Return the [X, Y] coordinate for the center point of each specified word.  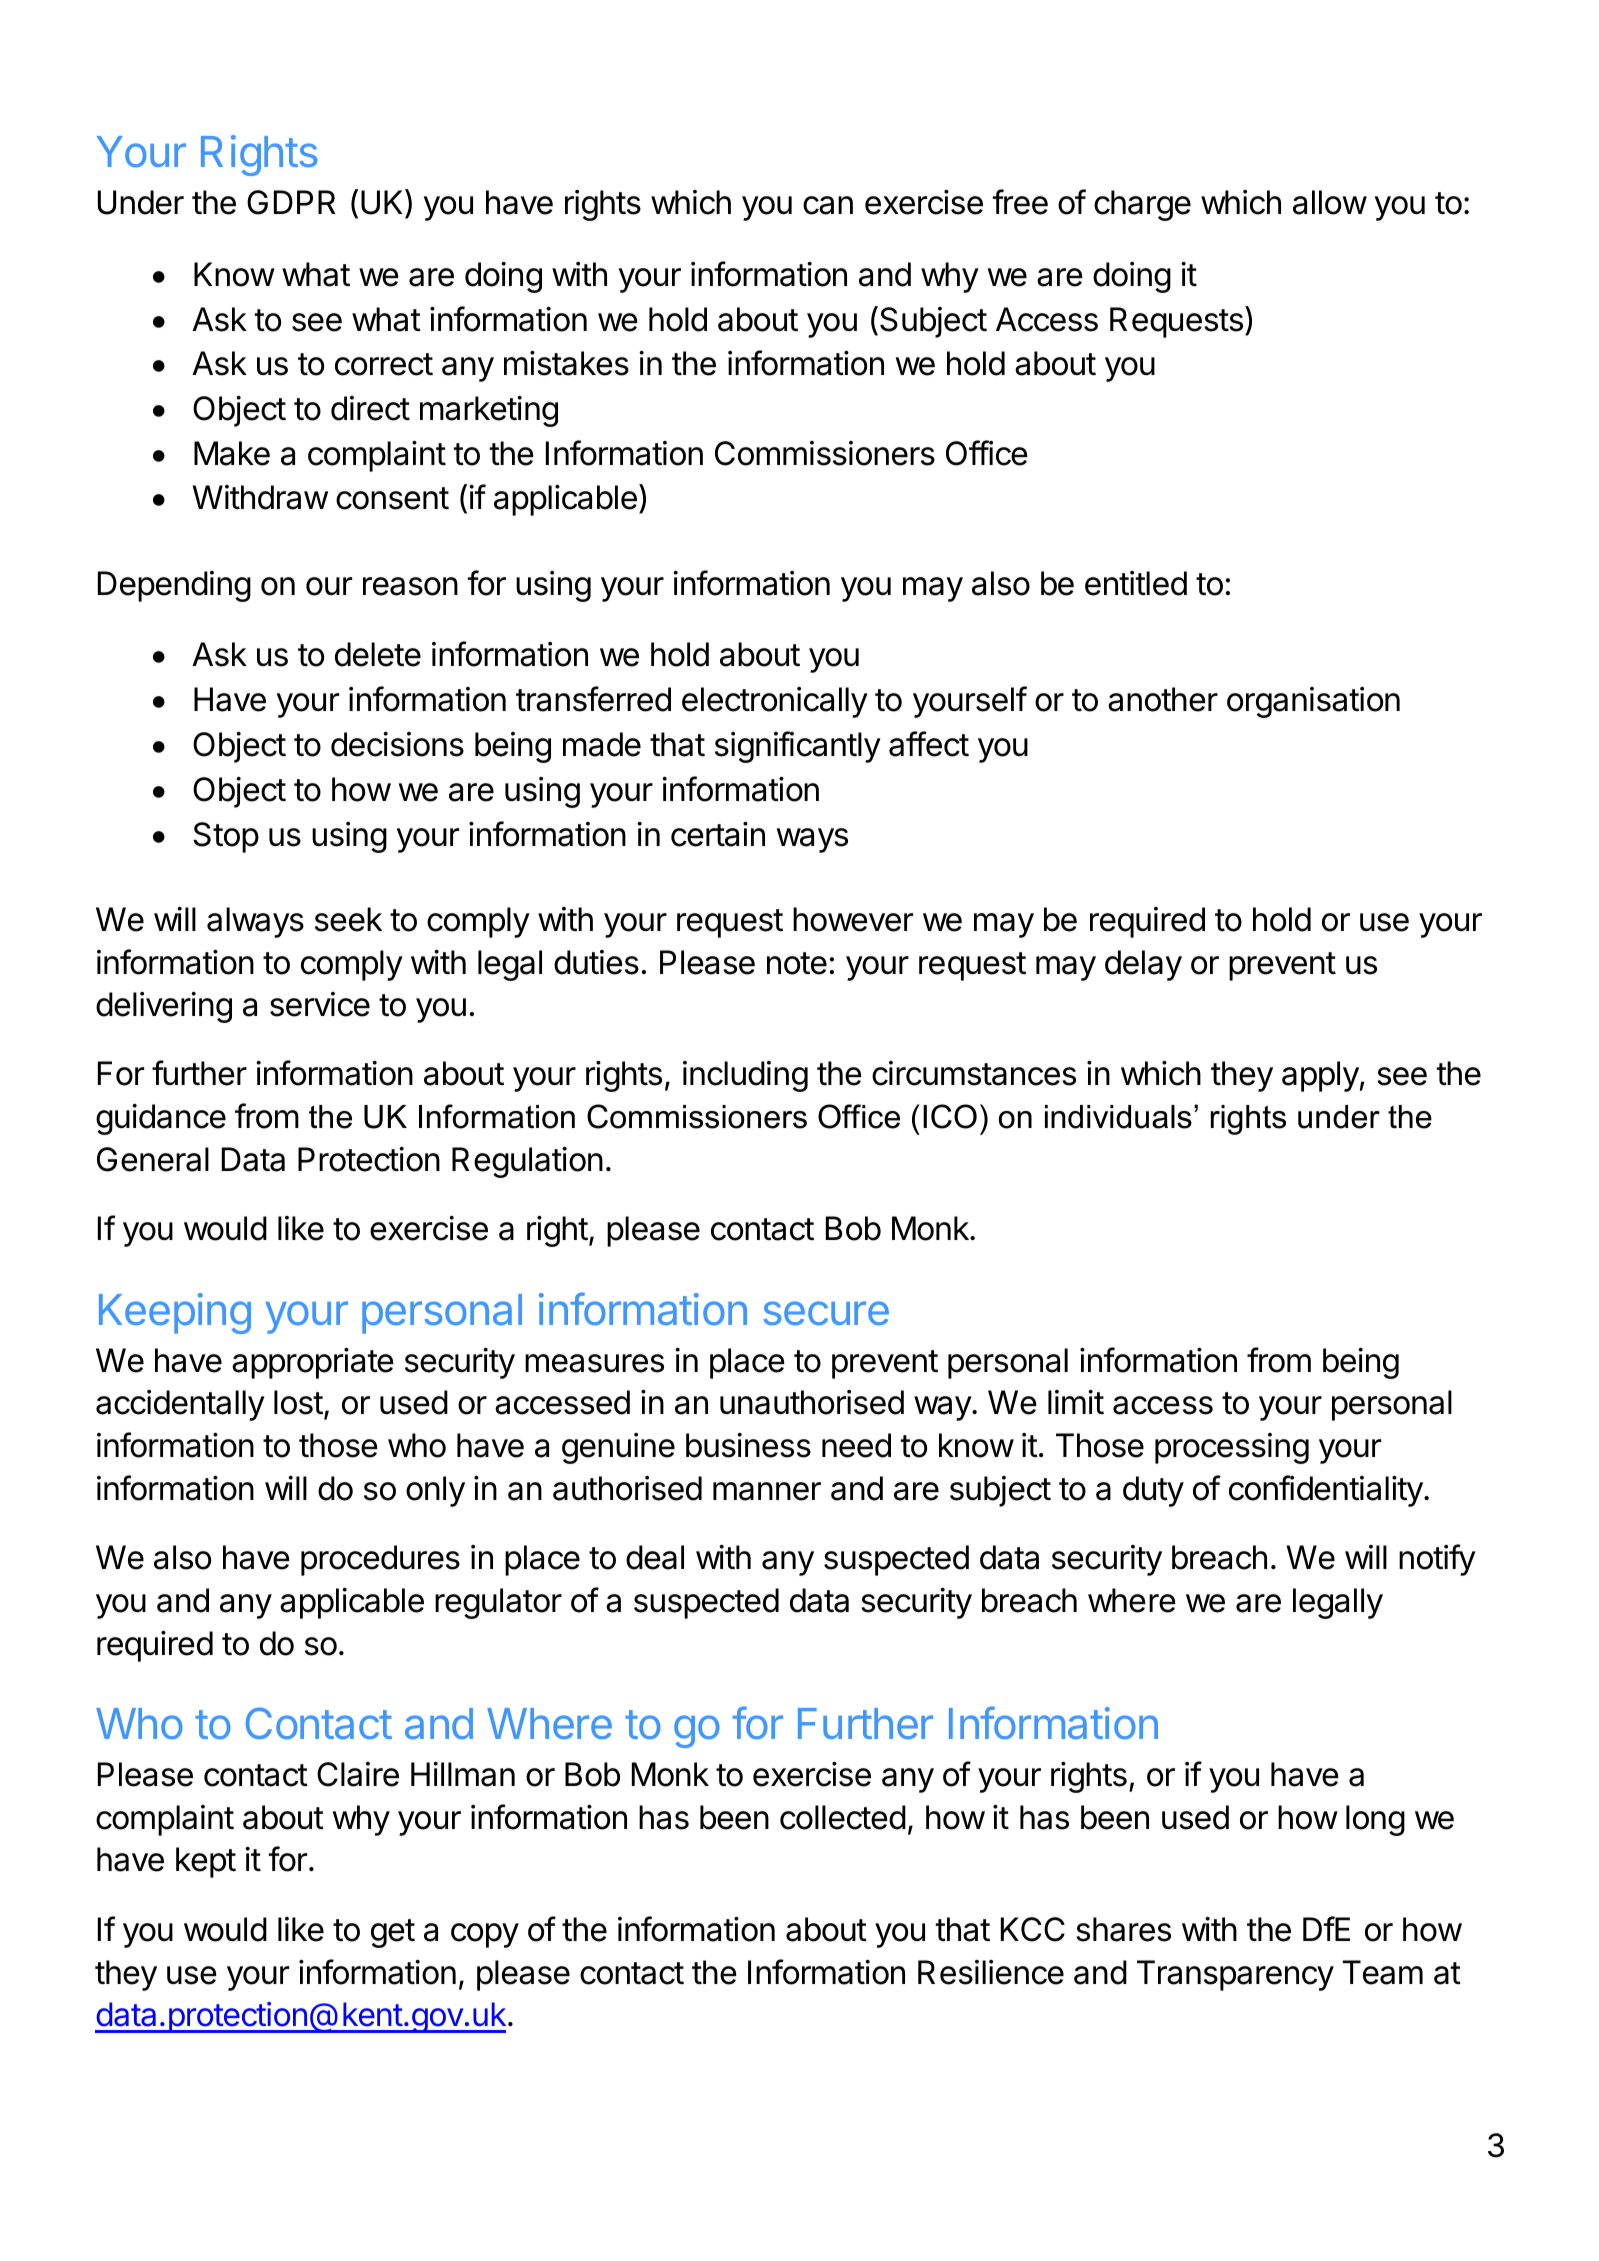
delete [378, 654]
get [393, 1933]
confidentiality [1326, 1491]
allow [1330, 202]
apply [1320, 1076]
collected [843, 1817]
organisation [1313, 702]
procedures [380, 1560]
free [1020, 202]
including [745, 1076]
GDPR [291, 202]
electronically [775, 702]
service [320, 1004]
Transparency [1235, 1975]
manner [767, 1491]
